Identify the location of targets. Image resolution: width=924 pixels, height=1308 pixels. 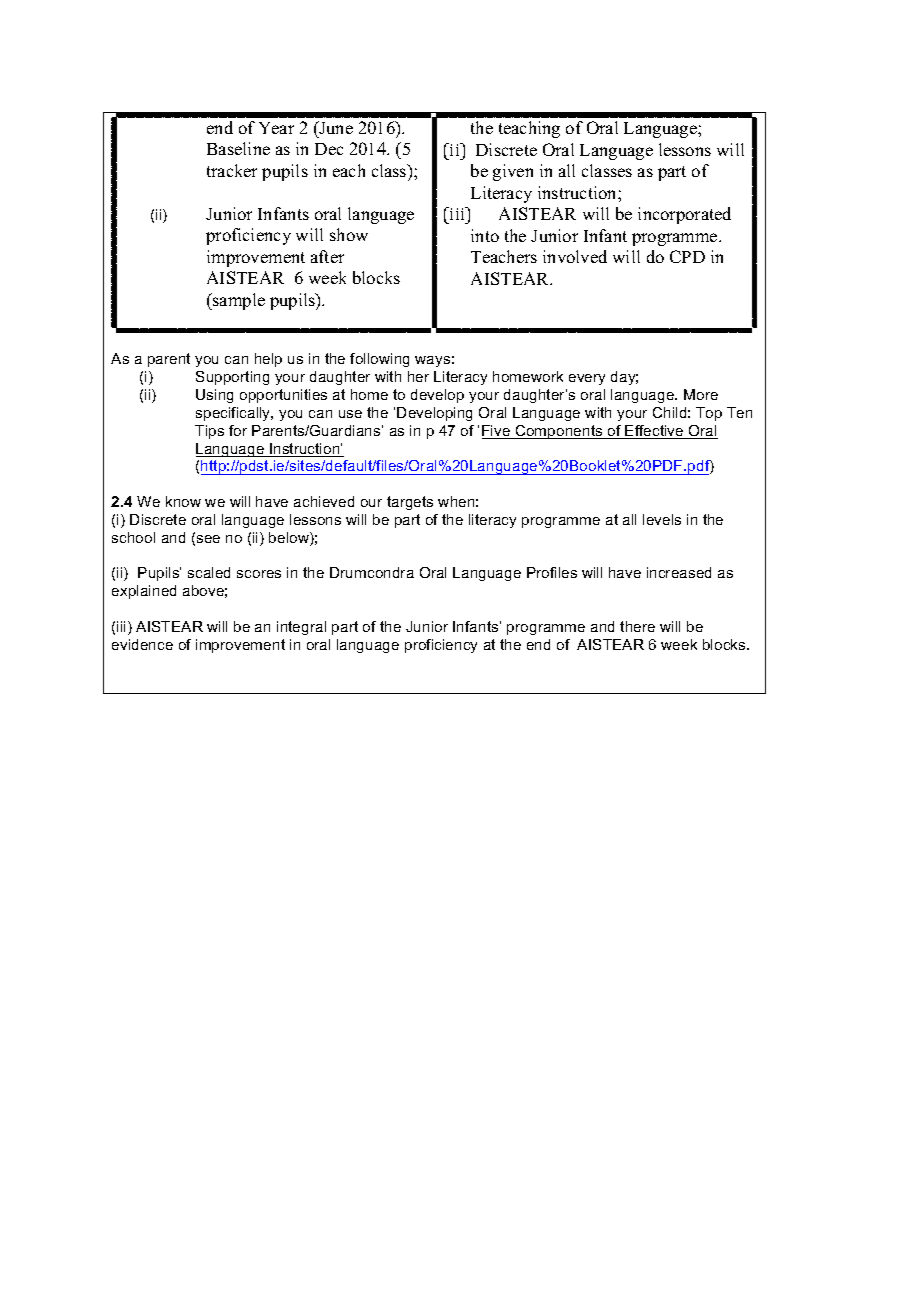
(410, 503).
